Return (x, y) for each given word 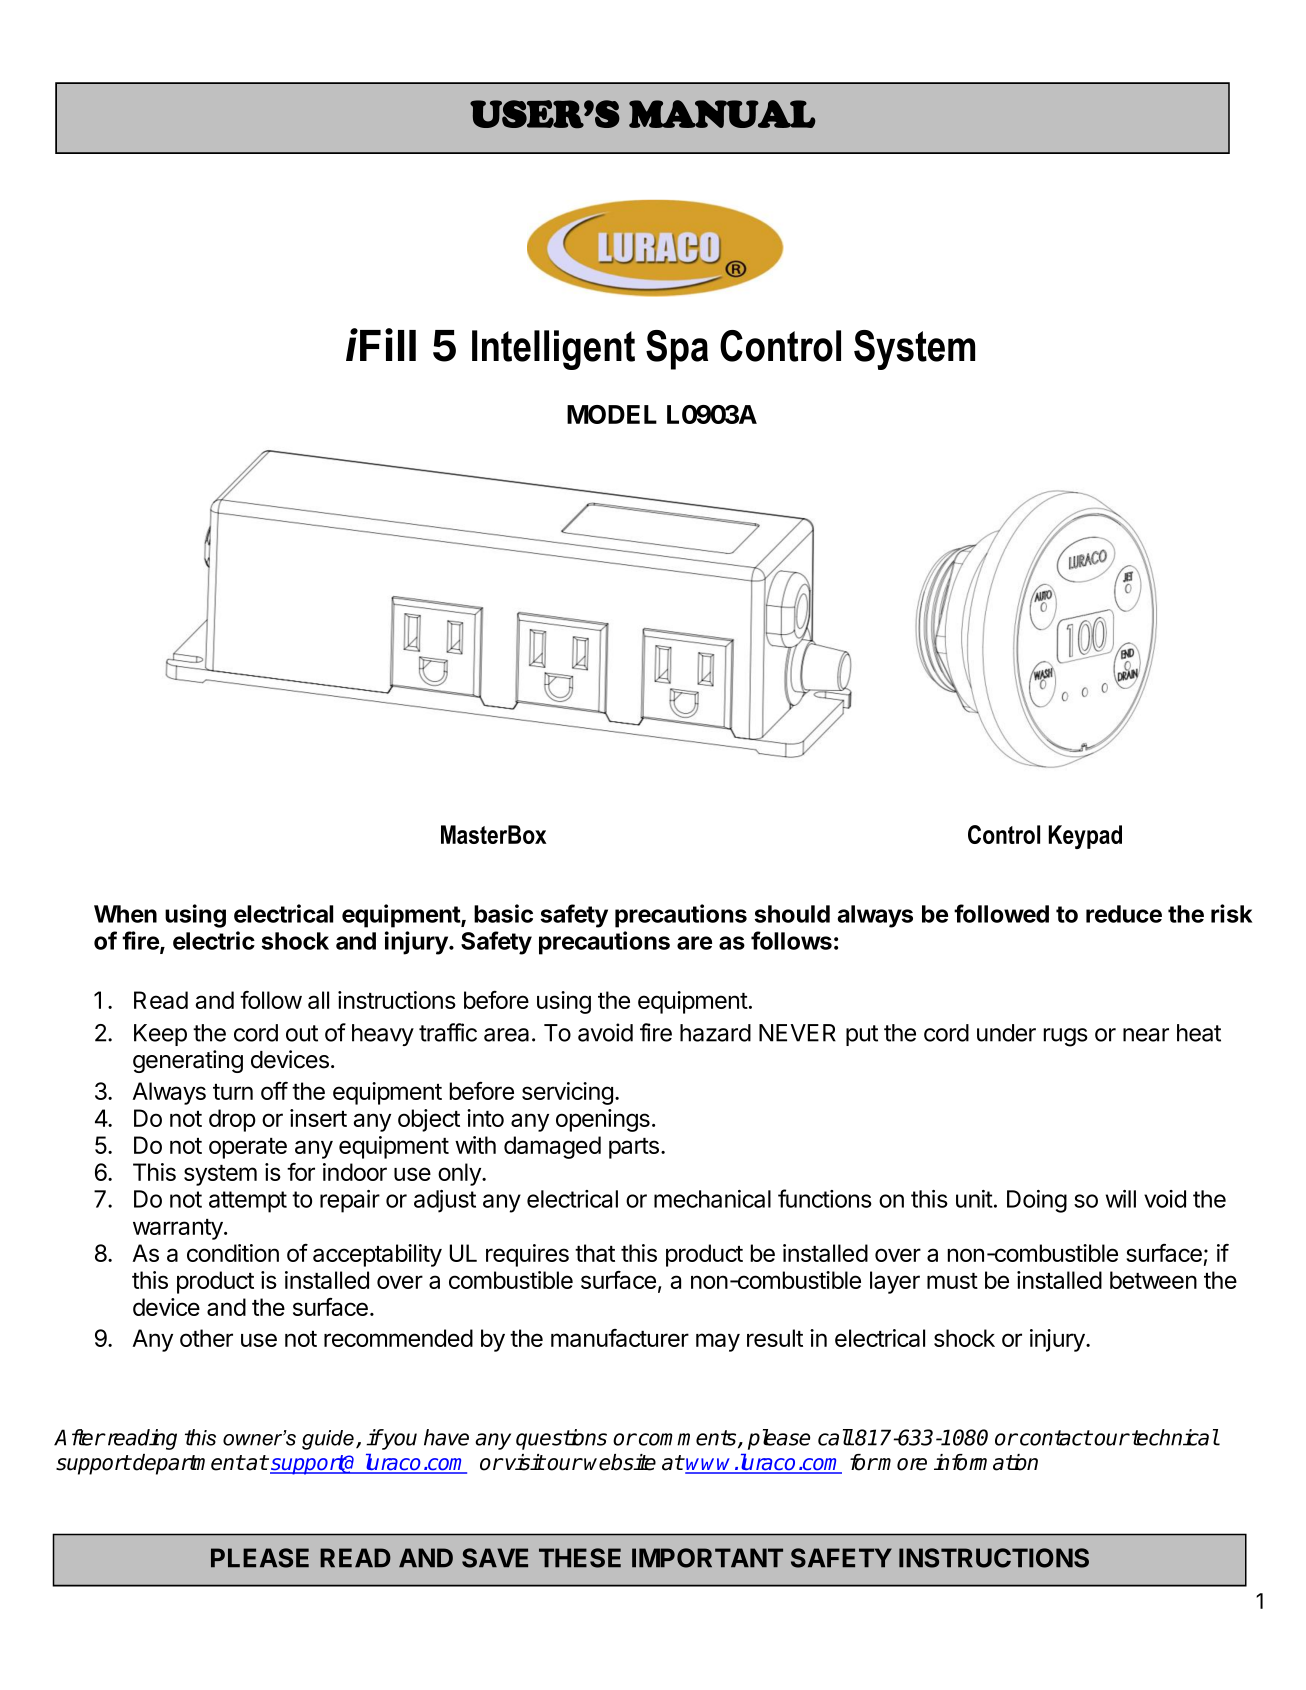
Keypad (1085, 837)
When (125, 914)
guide (328, 1440)
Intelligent (553, 350)
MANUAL (722, 114)
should (792, 914)
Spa (677, 350)
